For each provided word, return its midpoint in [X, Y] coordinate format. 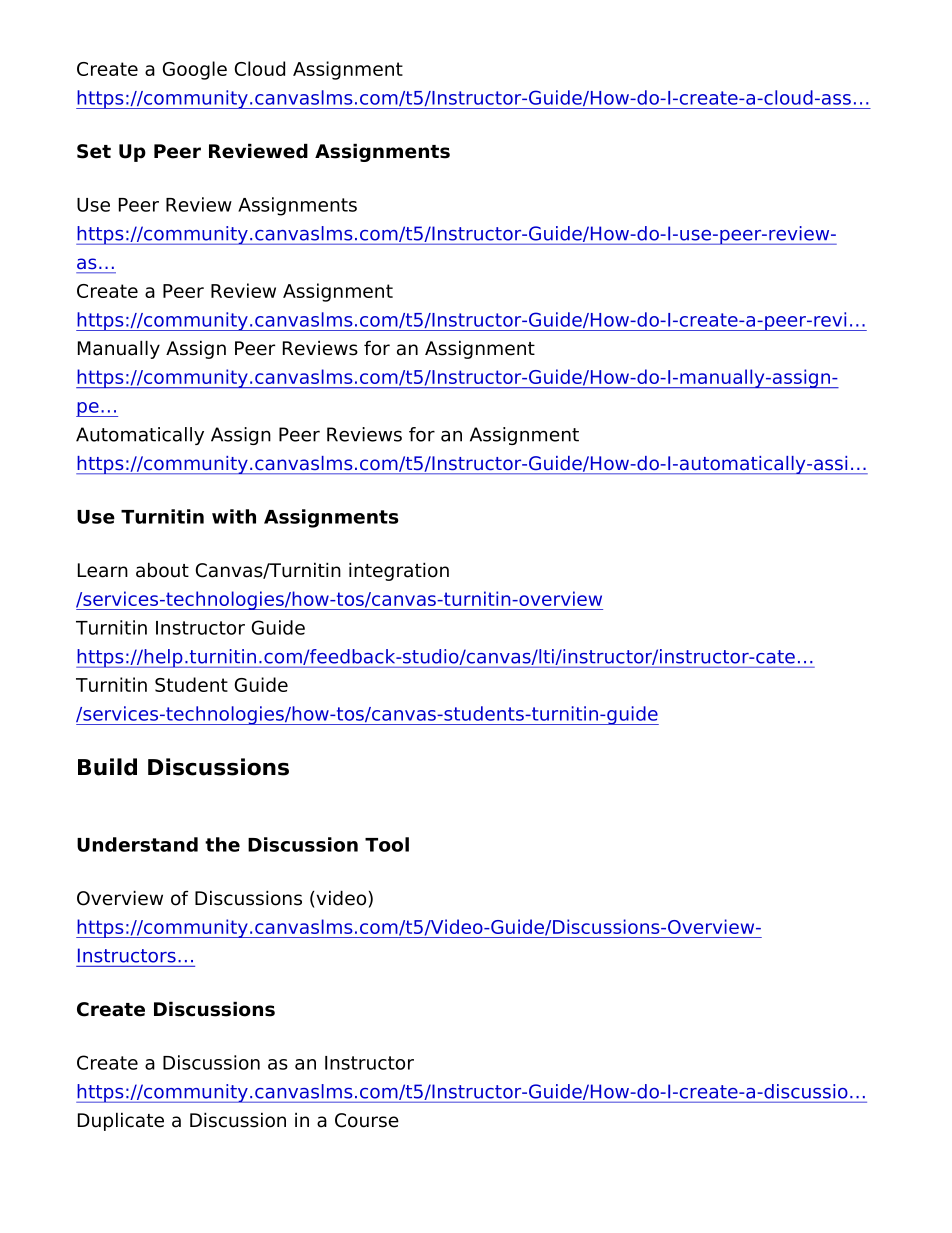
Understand [137, 844]
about [162, 570]
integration [399, 571]
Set [94, 151]
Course [367, 1120]
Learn [103, 570]
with [234, 516]
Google [195, 70]
